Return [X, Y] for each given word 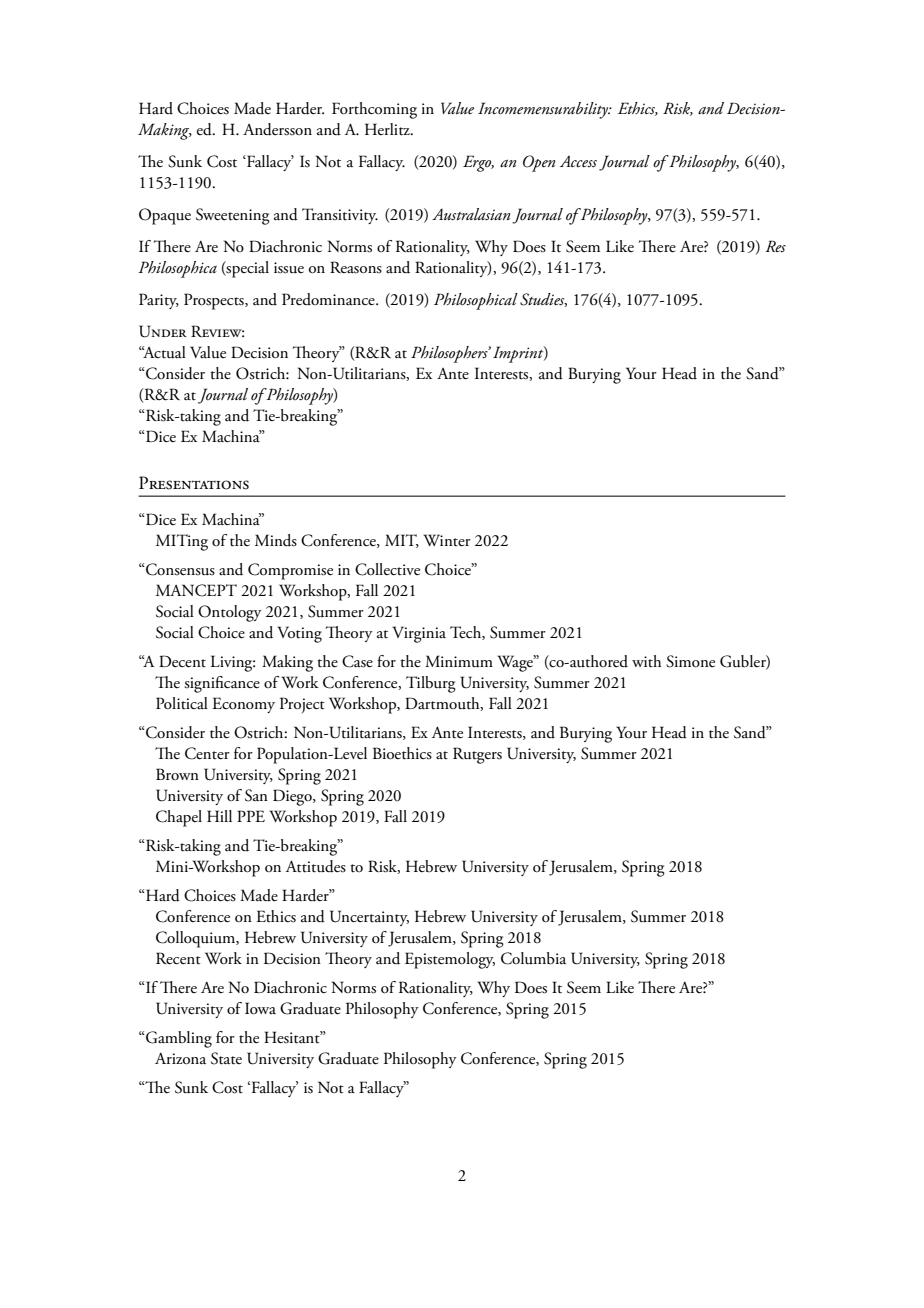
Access [578, 161]
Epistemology [450, 960]
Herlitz [388, 129]
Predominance [329, 299]
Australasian [471, 214]
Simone [690, 661]
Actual [163, 352]
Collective [387, 569]
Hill [219, 816]
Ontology [230, 613]
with [647, 661]
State [226, 1058]
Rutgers [477, 755]
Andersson [277, 129]
